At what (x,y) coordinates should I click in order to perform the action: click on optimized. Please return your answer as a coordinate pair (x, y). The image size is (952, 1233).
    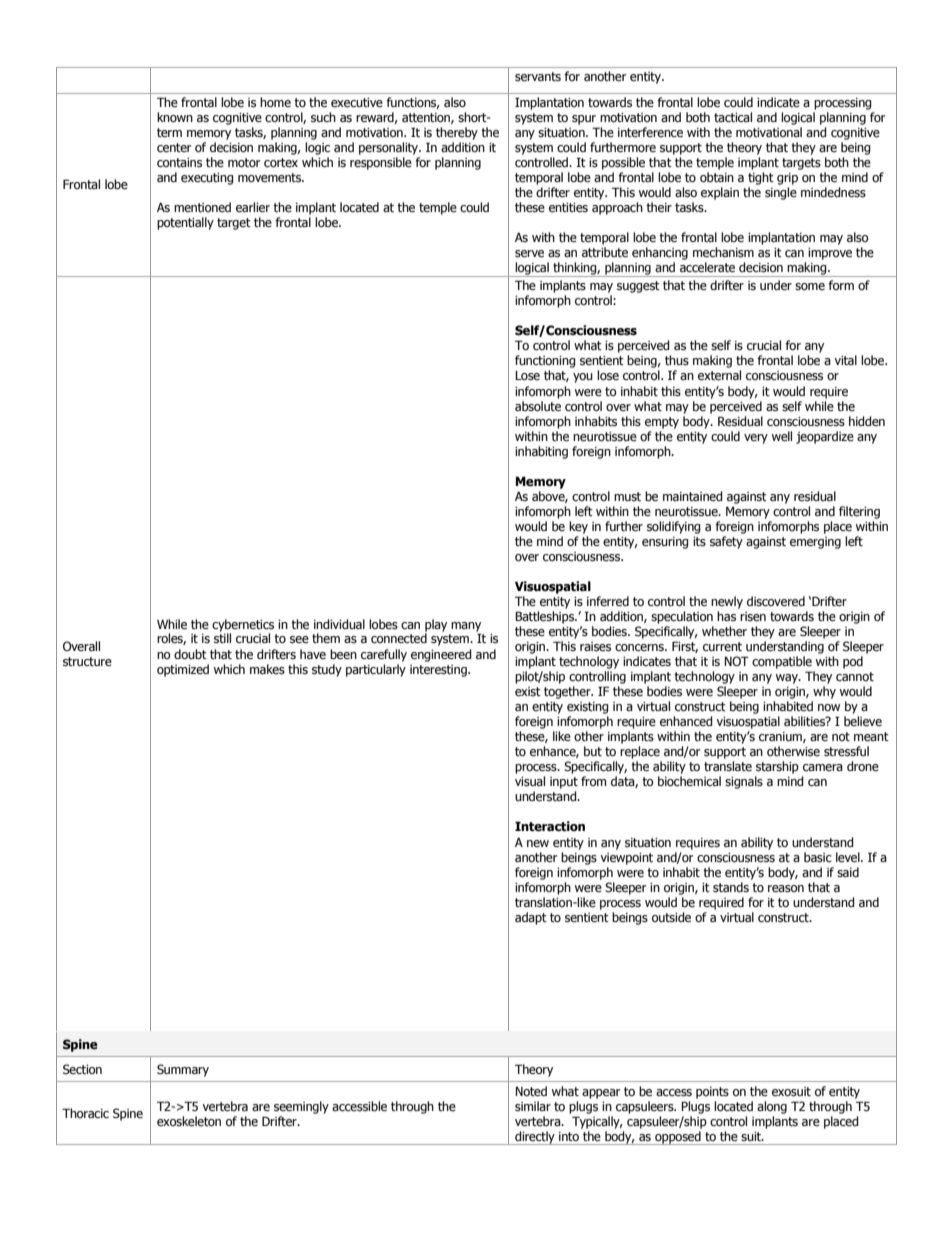
    Looking at the image, I should click on (183, 670).
